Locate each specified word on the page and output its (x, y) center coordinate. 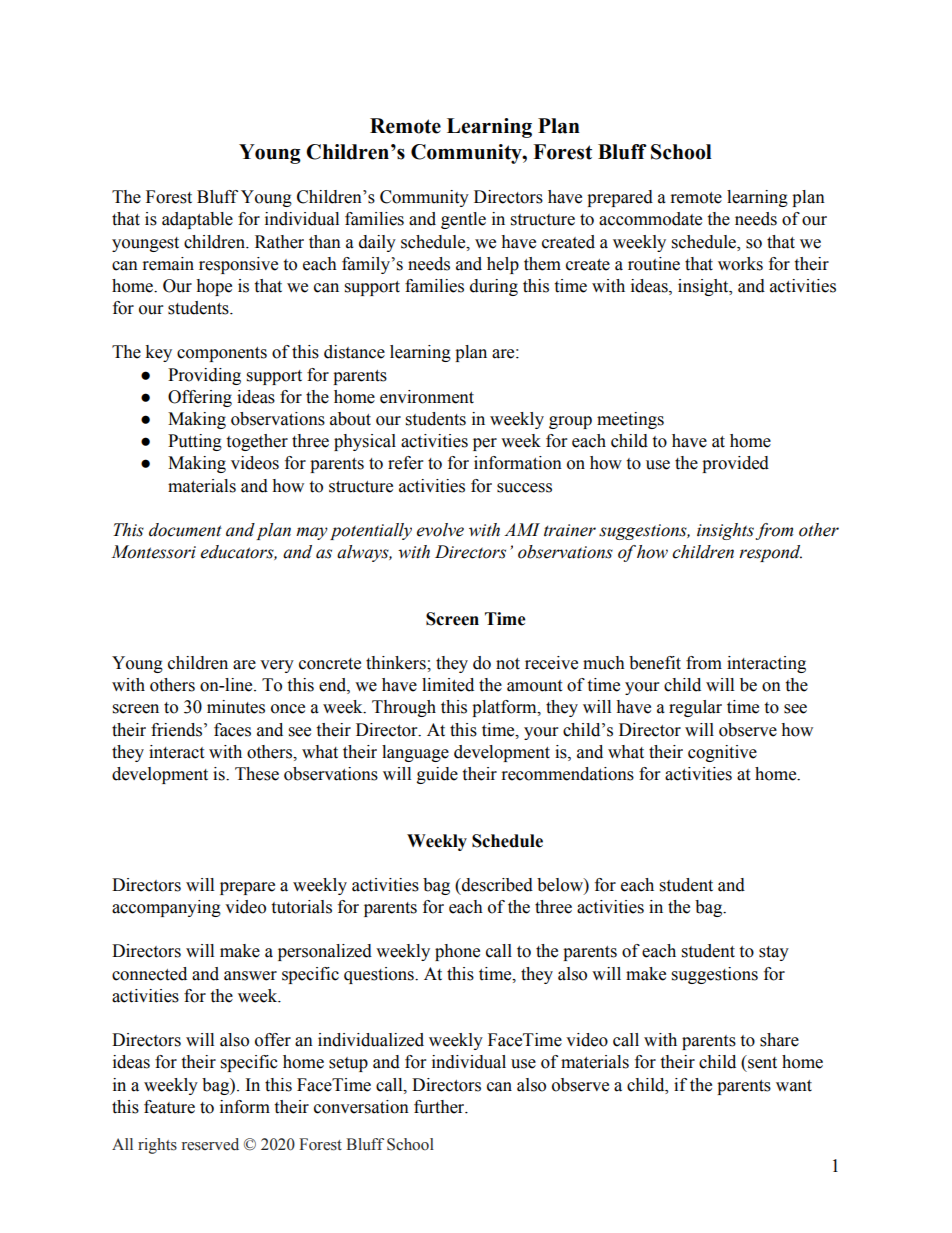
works (740, 264)
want (794, 1086)
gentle (463, 220)
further (440, 1107)
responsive (238, 265)
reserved (210, 1144)
